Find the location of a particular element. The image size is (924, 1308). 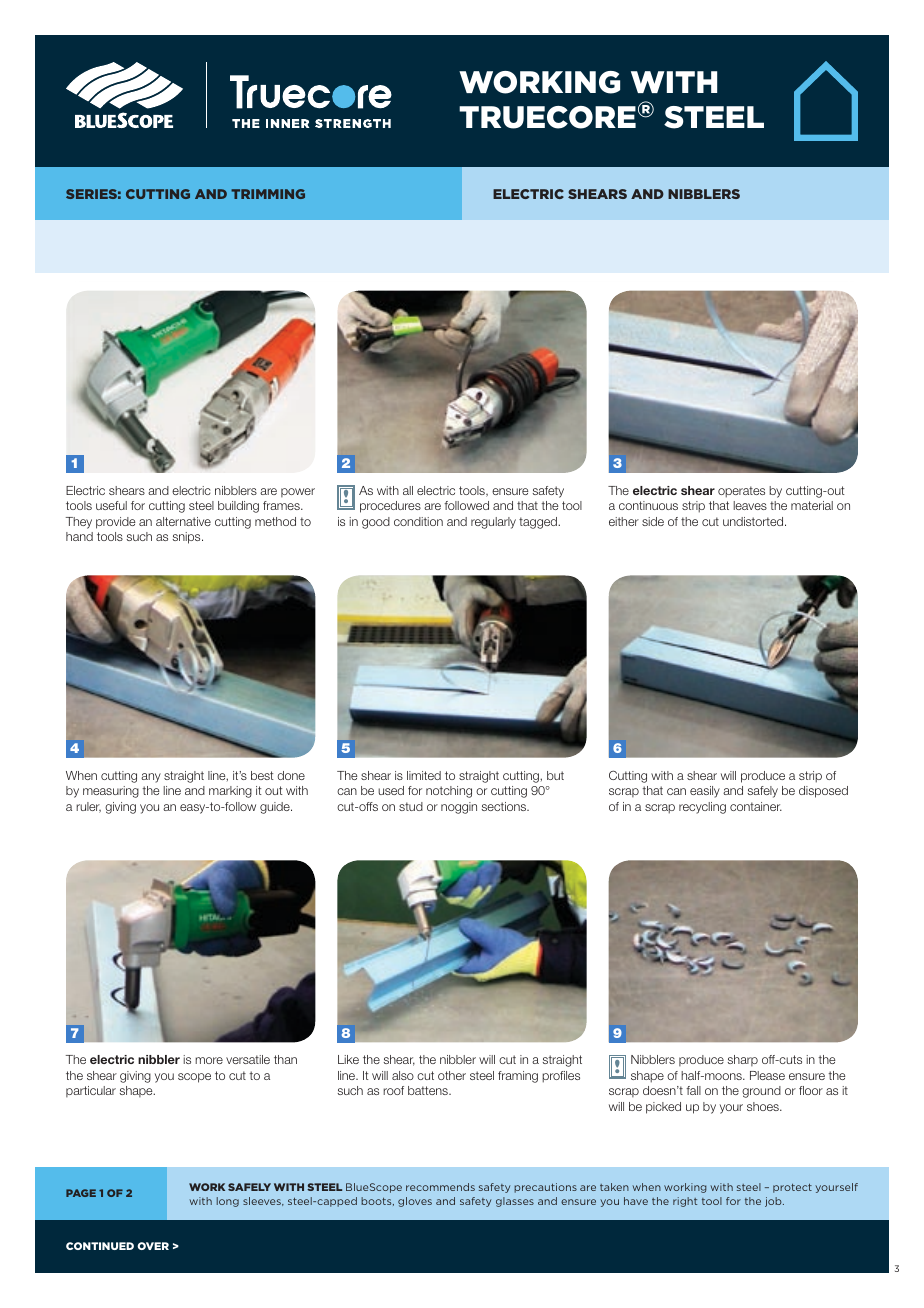

sharp is located at coordinates (743, 1060).
